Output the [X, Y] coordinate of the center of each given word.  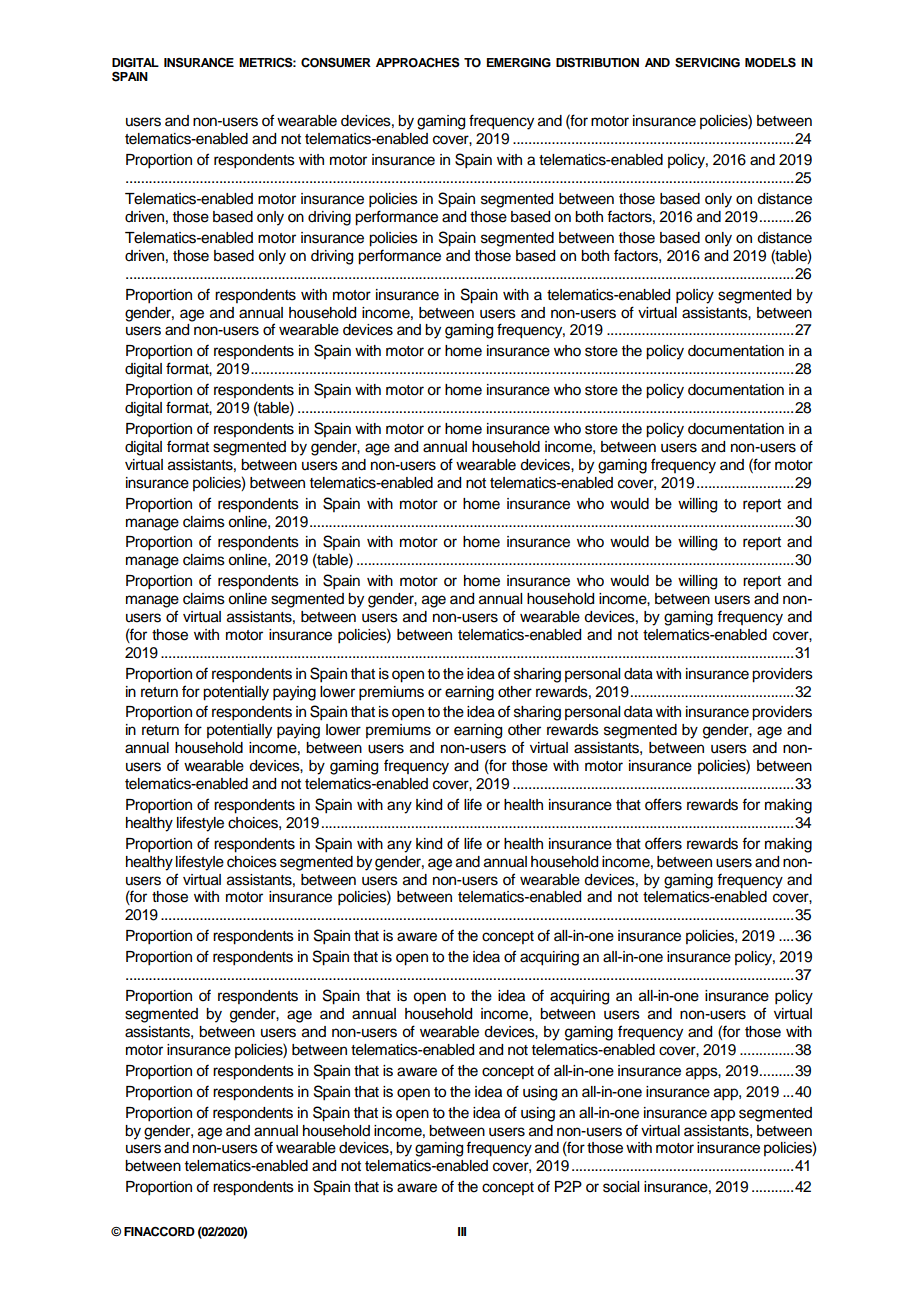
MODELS [770, 62]
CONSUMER [336, 62]
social [621, 1187]
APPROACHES [418, 62]
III [462, 1231]
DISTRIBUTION [597, 63]
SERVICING [707, 63]
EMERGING [519, 63]
